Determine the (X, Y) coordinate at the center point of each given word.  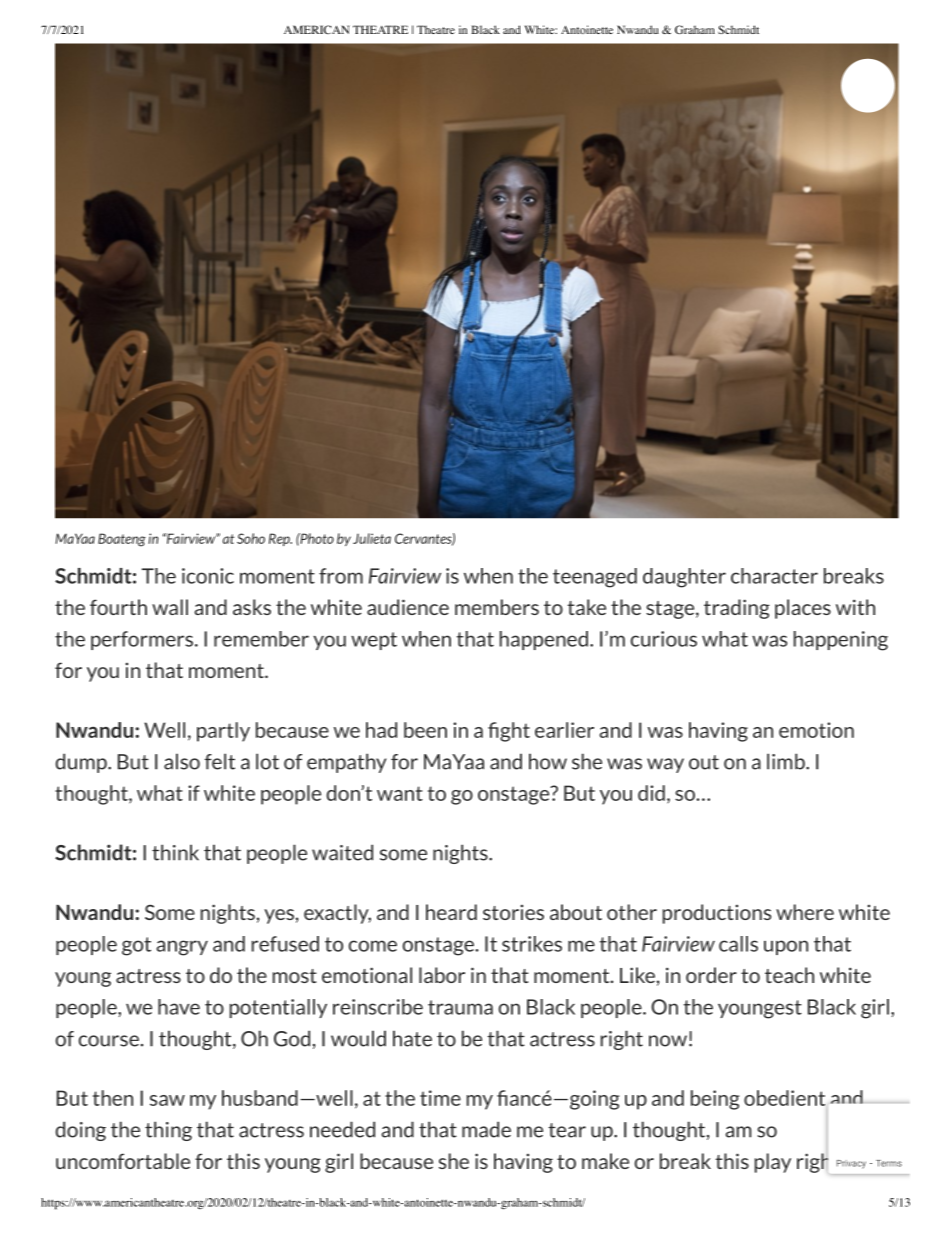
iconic (208, 576)
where (805, 912)
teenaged (595, 578)
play (773, 1163)
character (774, 576)
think (175, 852)
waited (342, 852)
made (486, 1129)
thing (168, 1131)
